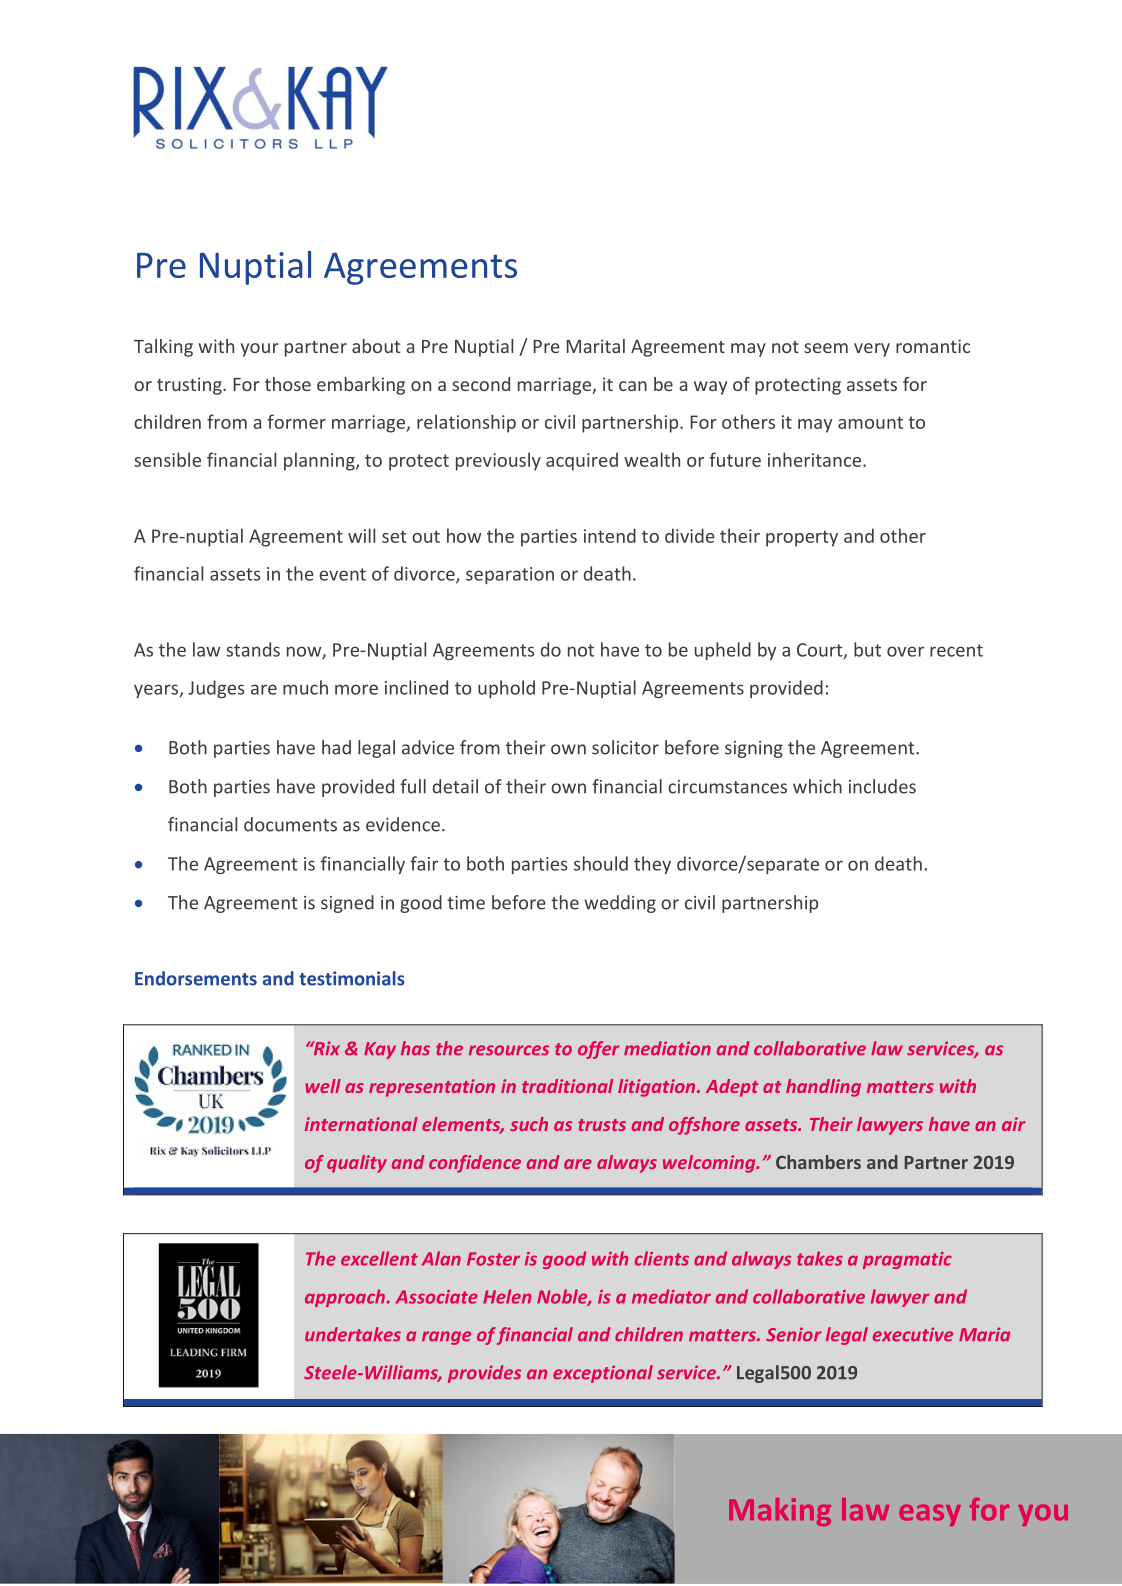 The height and width of the screenshot is (1586, 1122). I want to click on Marital, so click(595, 346).
